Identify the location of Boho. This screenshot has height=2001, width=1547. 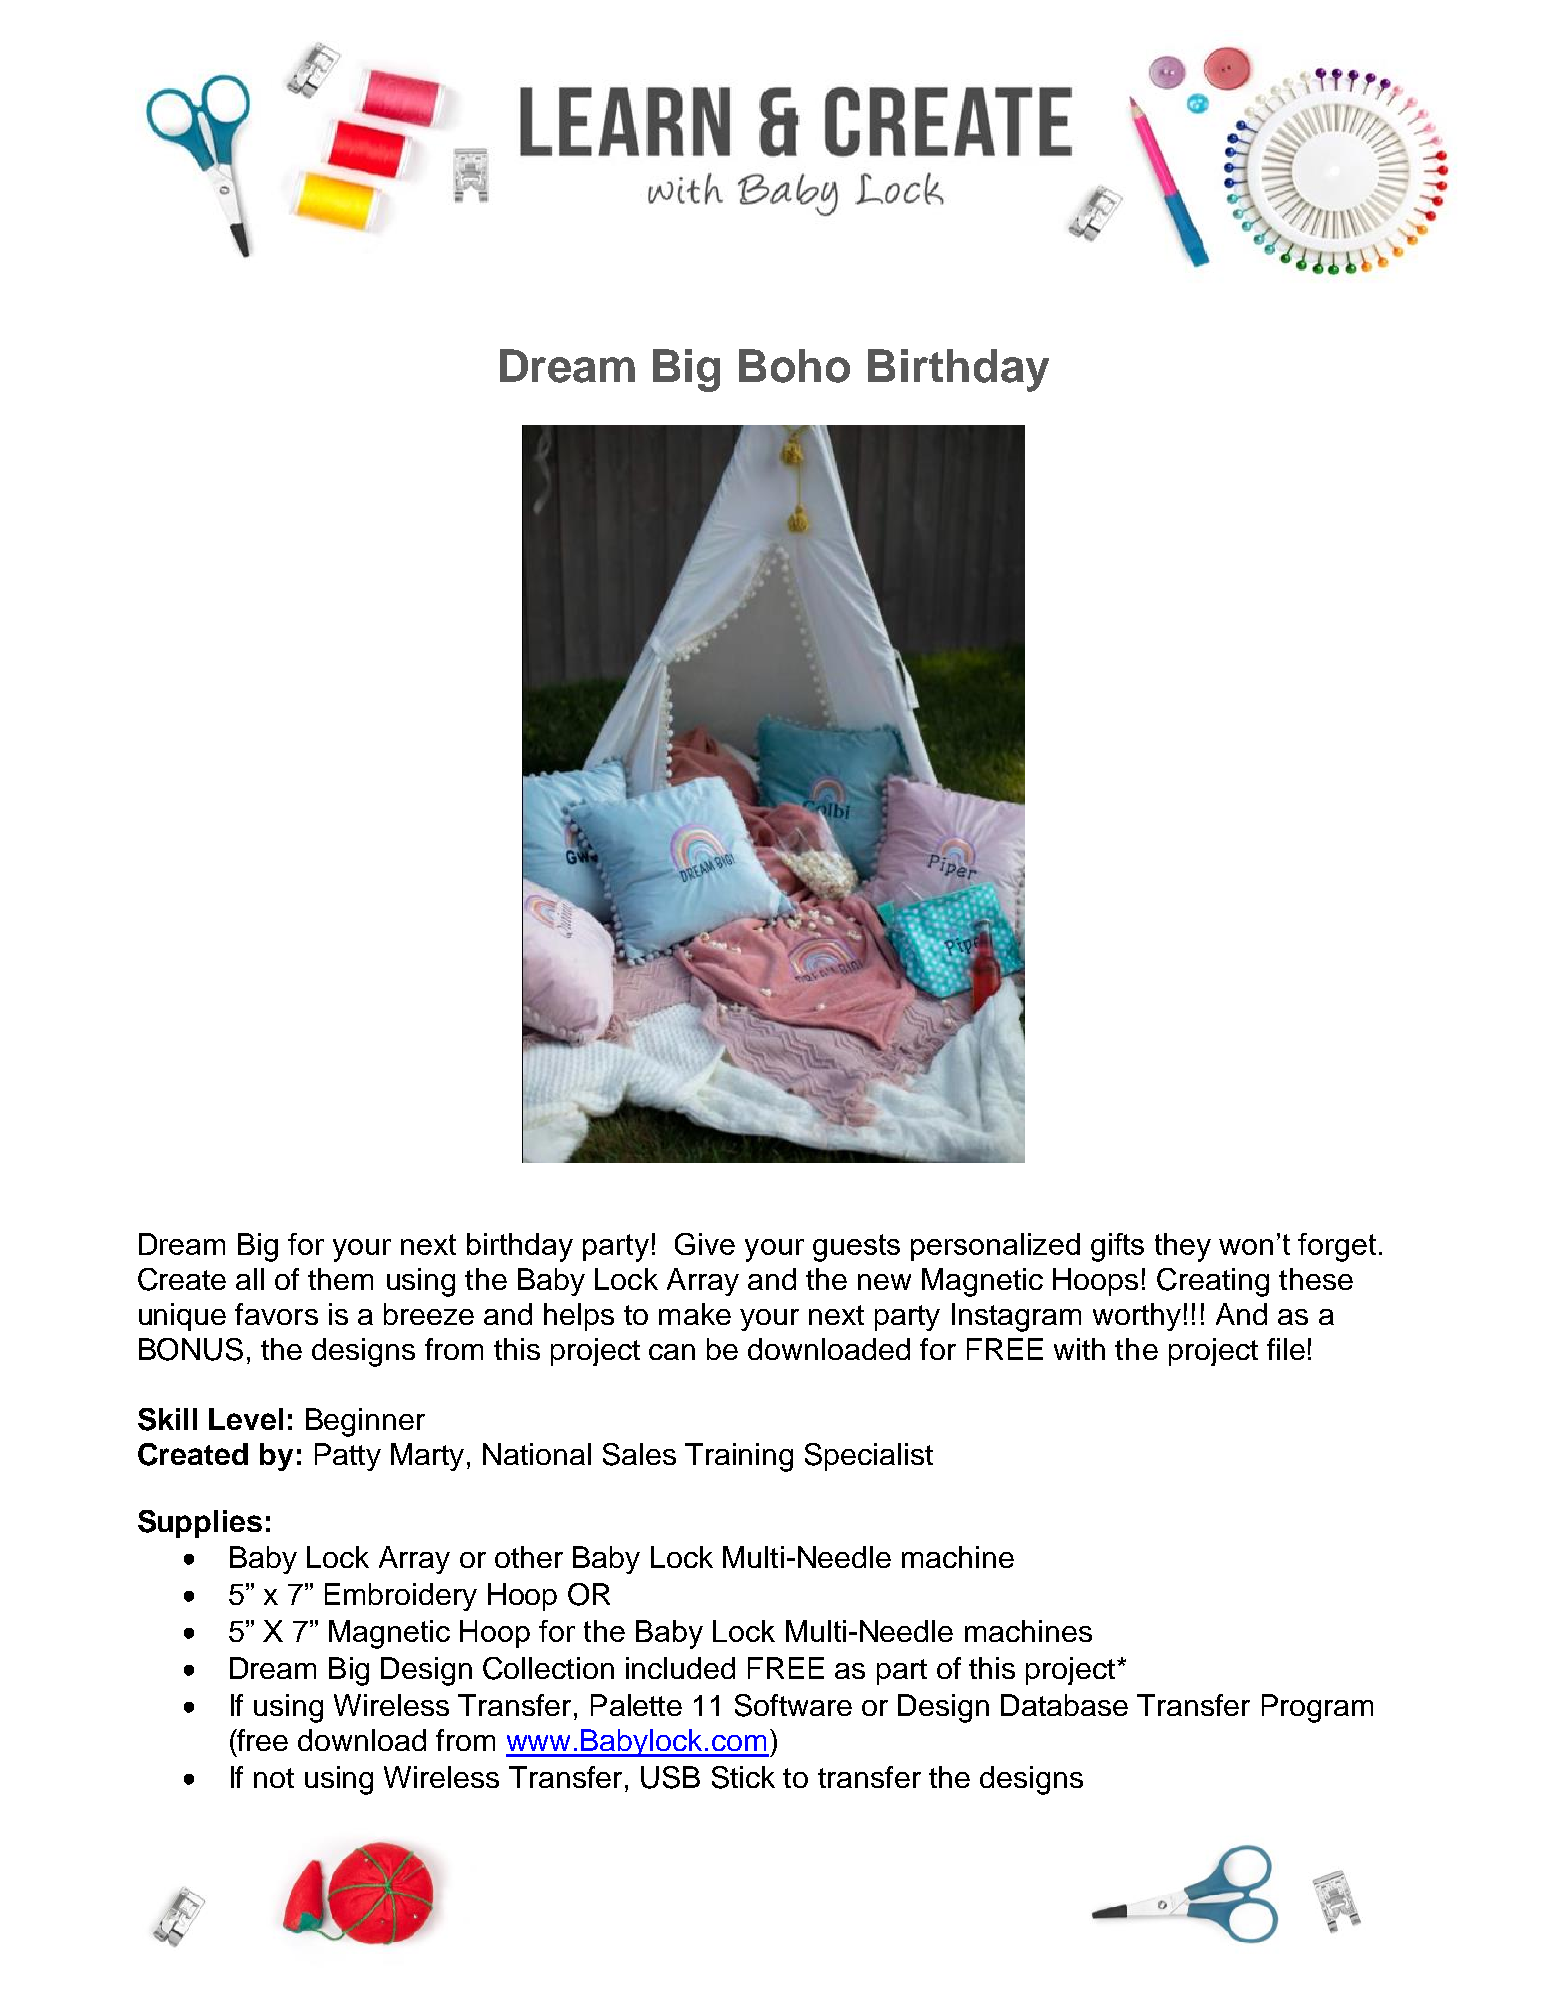
(794, 366).
